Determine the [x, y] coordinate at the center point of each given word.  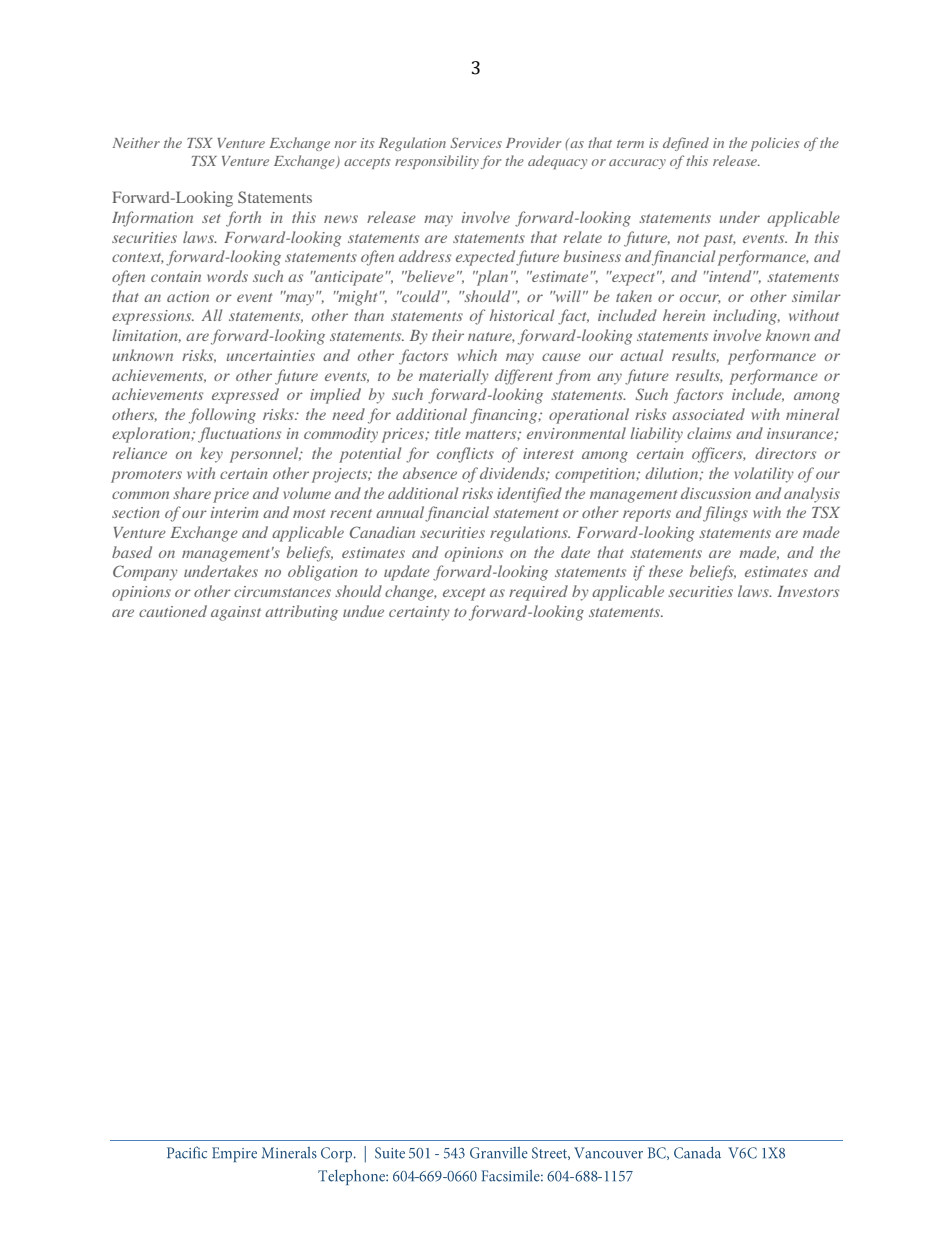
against [236, 613]
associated [708, 414]
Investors [808, 591]
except [464, 594]
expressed [245, 396]
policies [775, 144]
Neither [136, 142]
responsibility [437, 162]
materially [454, 377]
